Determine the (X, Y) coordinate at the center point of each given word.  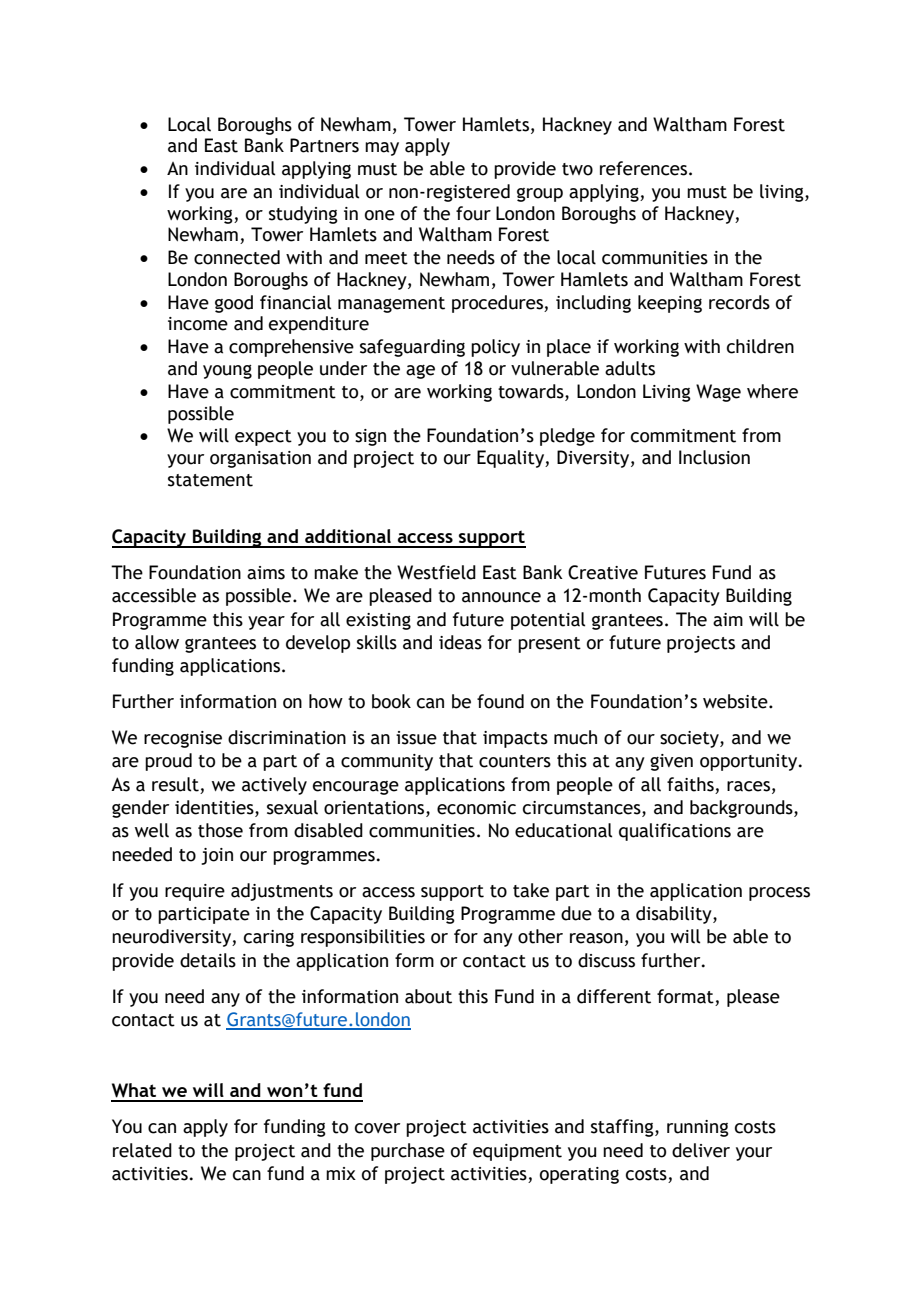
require (195, 892)
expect (263, 438)
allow (157, 642)
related (142, 1150)
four (473, 213)
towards (532, 392)
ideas (460, 642)
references (645, 168)
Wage (718, 393)
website (736, 701)
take (531, 890)
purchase (408, 1152)
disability (675, 915)
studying (303, 215)
